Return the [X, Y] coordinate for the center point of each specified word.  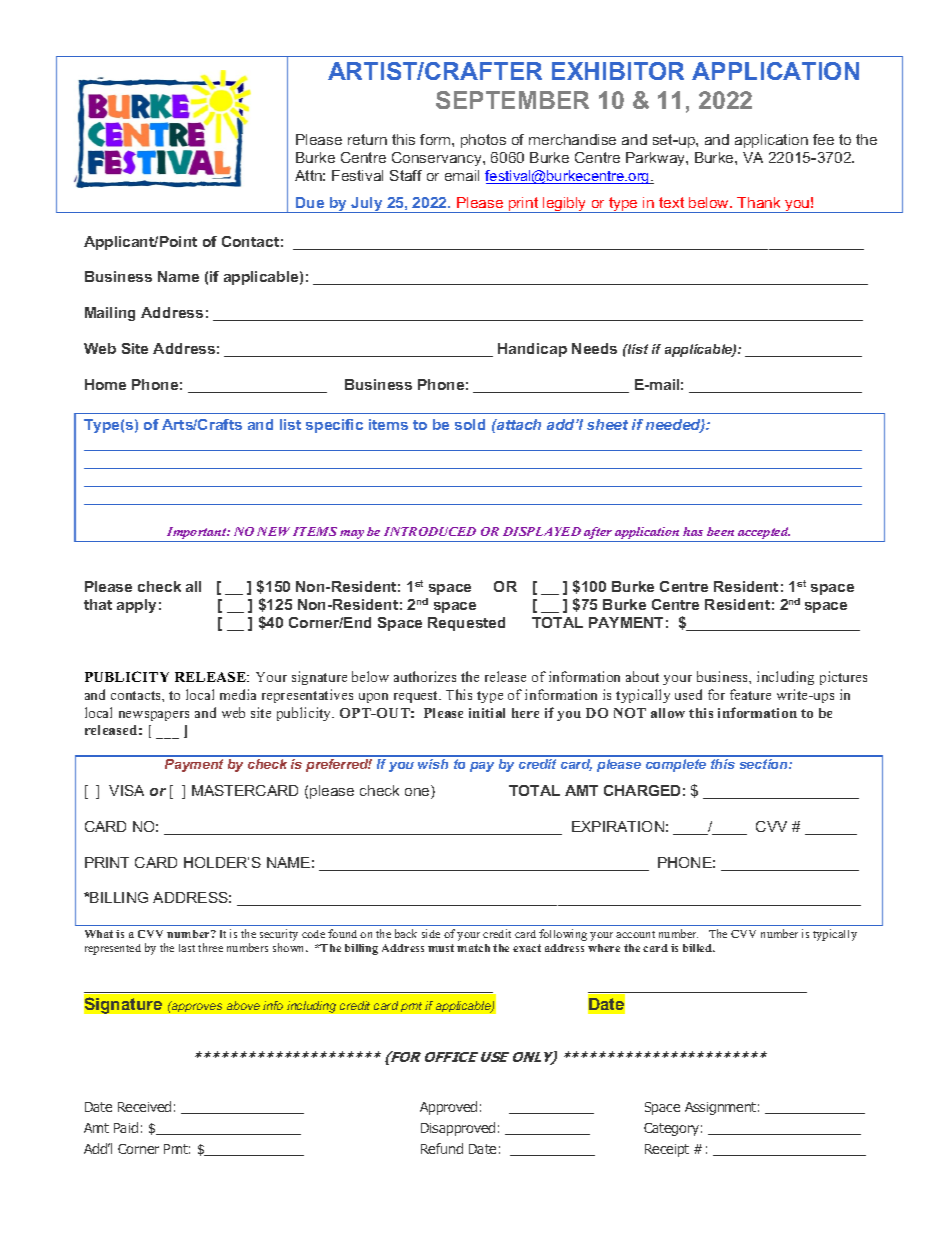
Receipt [667, 1150]
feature [750, 694]
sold [470, 424]
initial [487, 713]
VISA [126, 790]
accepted [763, 534]
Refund [442, 1148]
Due [310, 202]
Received [144, 1106]
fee [823, 139]
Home [105, 384]
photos [483, 141]
